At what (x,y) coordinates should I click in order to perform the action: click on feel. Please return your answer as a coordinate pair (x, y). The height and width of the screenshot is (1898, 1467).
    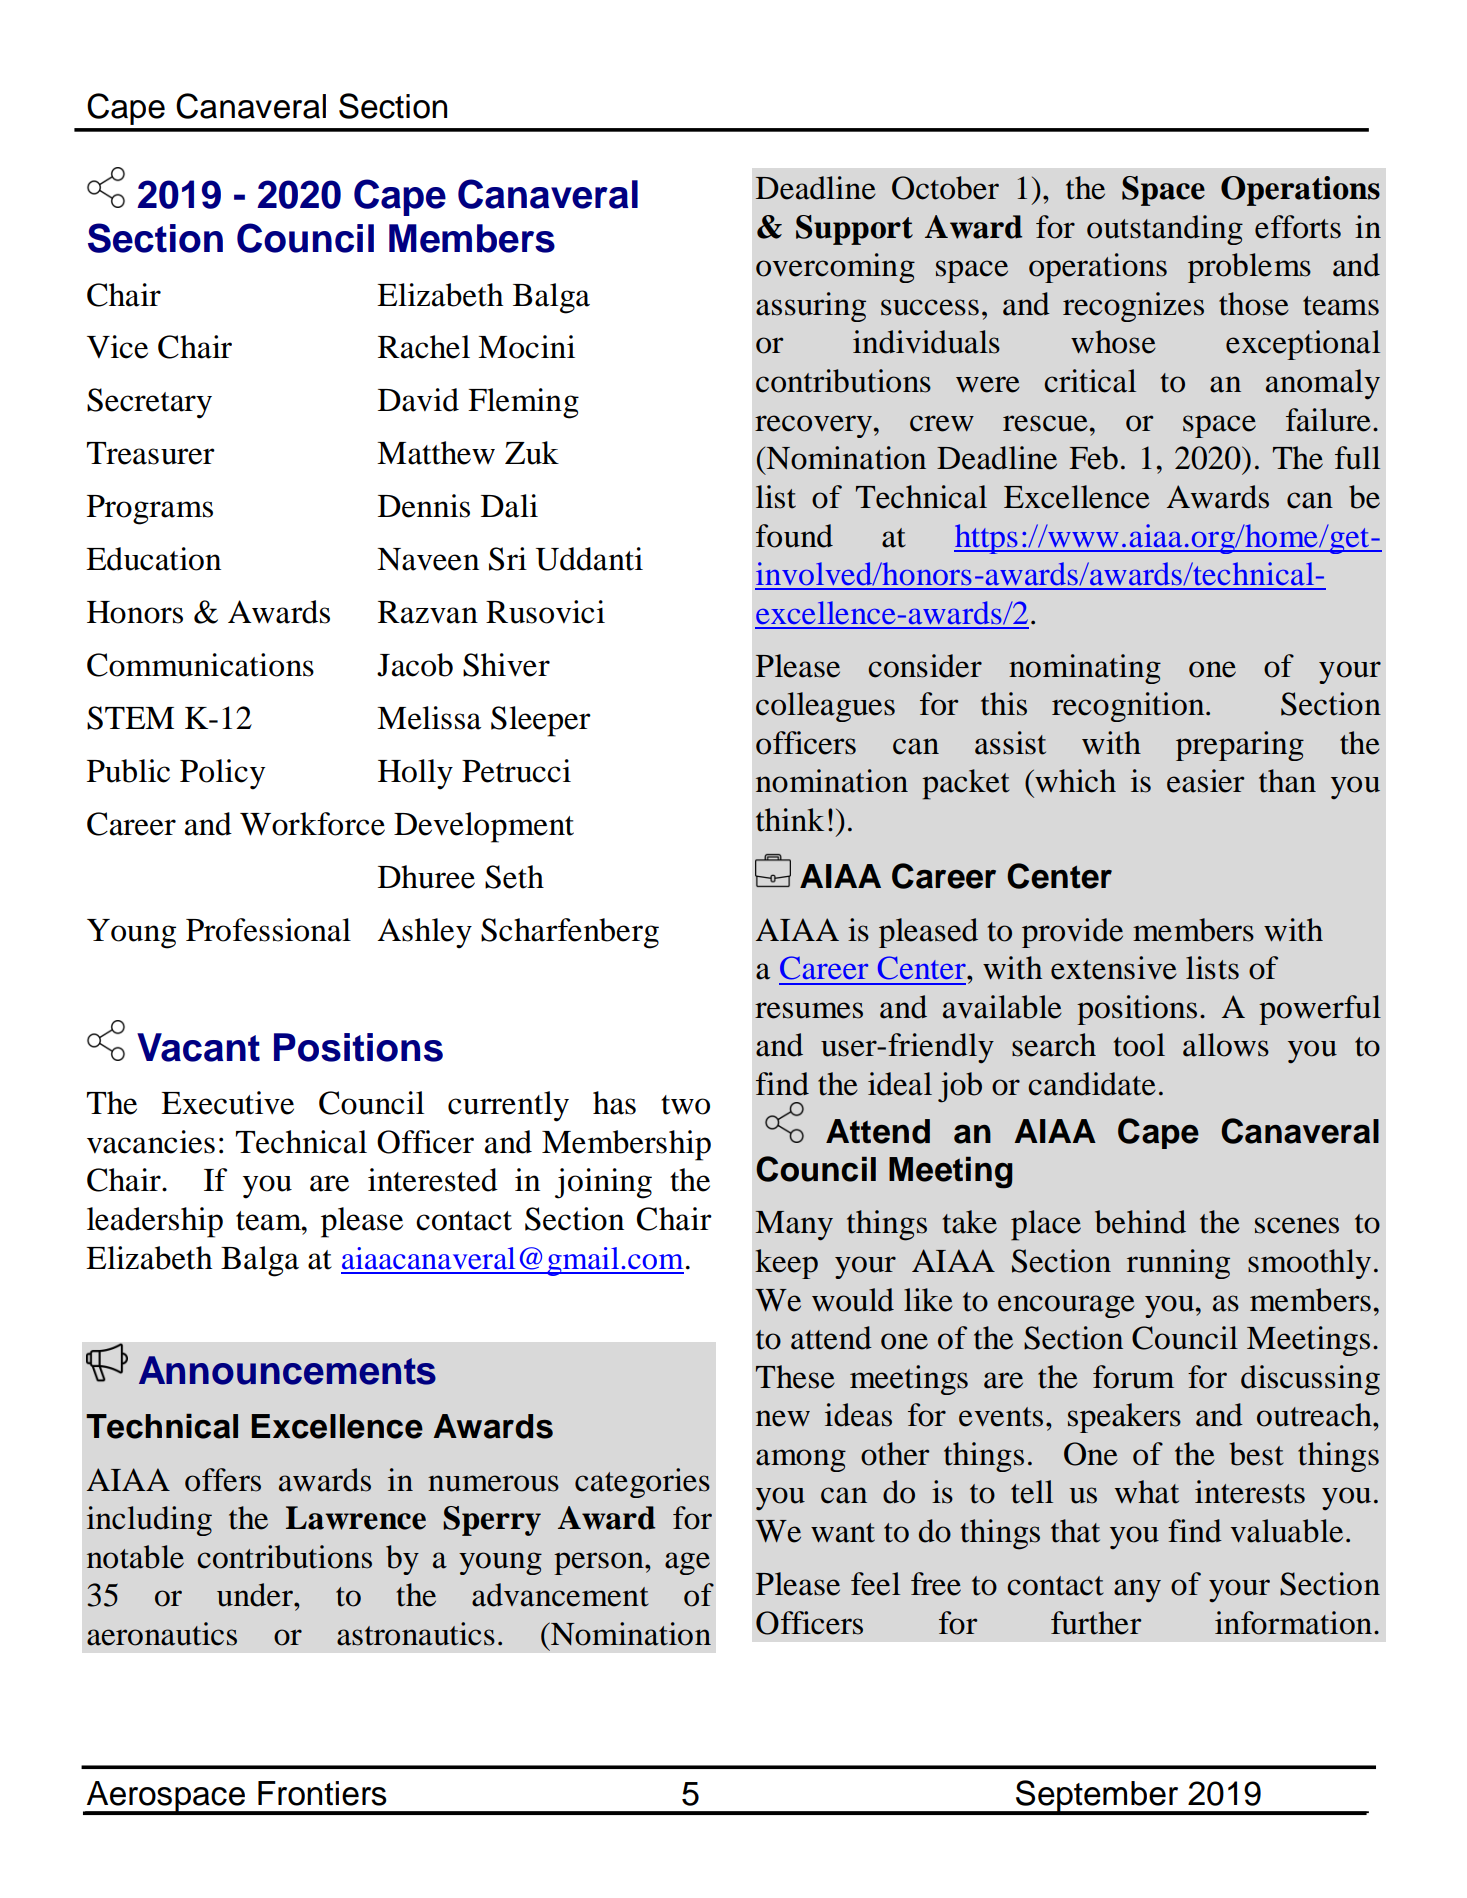
    Looking at the image, I should click on (875, 1584).
